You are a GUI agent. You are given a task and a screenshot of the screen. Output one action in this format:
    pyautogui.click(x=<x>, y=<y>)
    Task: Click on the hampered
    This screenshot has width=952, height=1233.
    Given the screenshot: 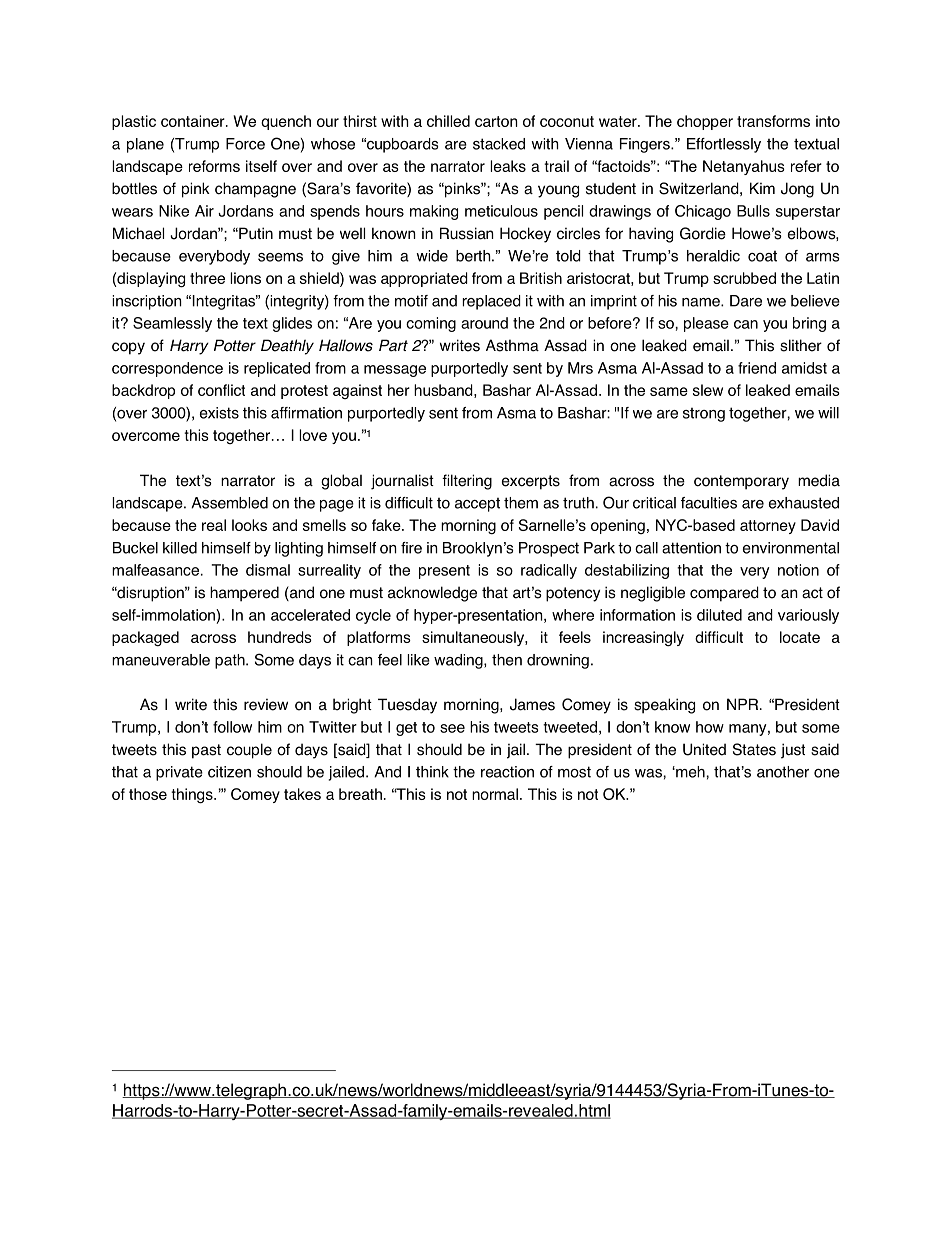 What is the action you would take?
    pyautogui.click(x=244, y=594)
